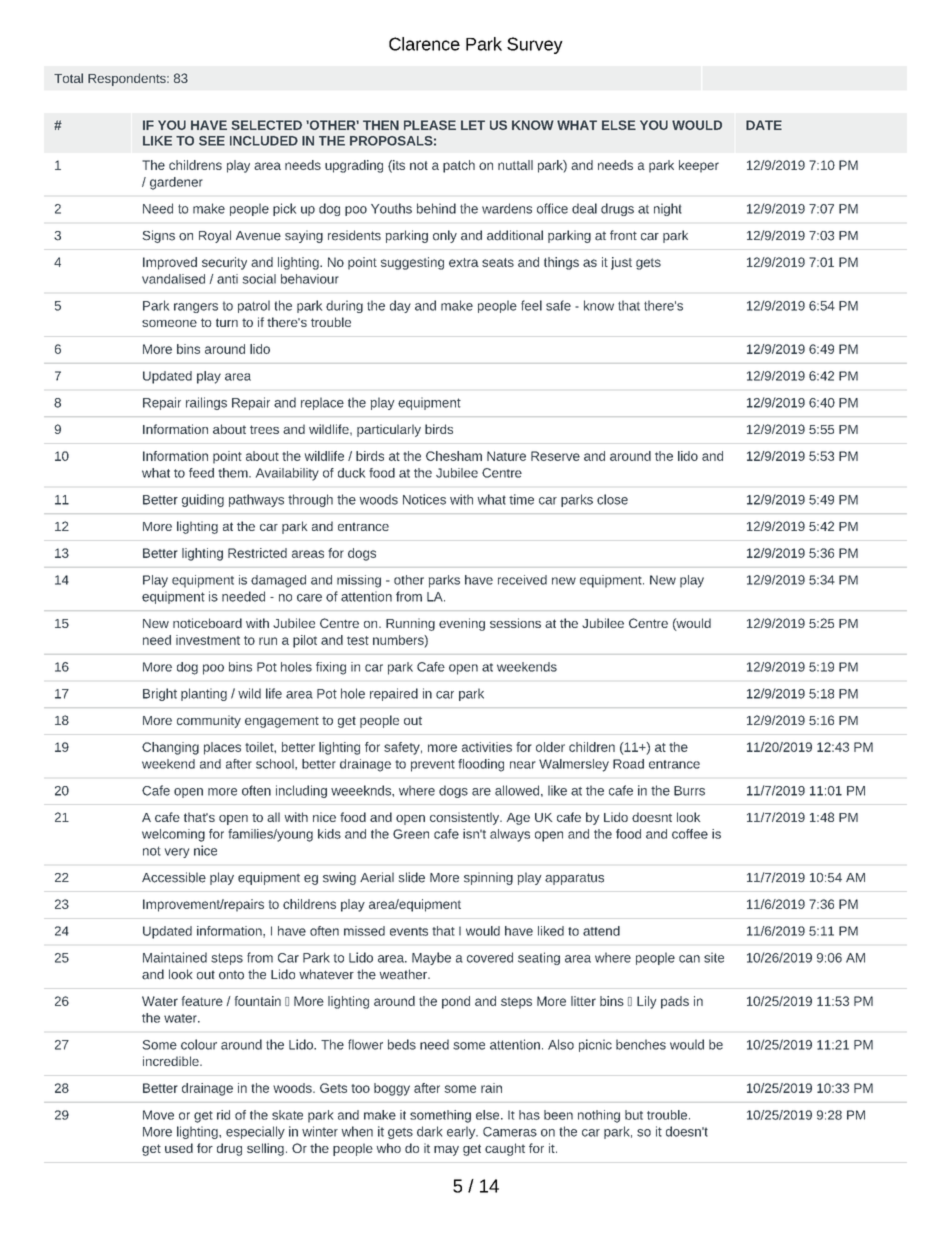 This page has height=1233, width=952. Describe the element at coordinates (522, 580) in the page. I see `received` at that location.
